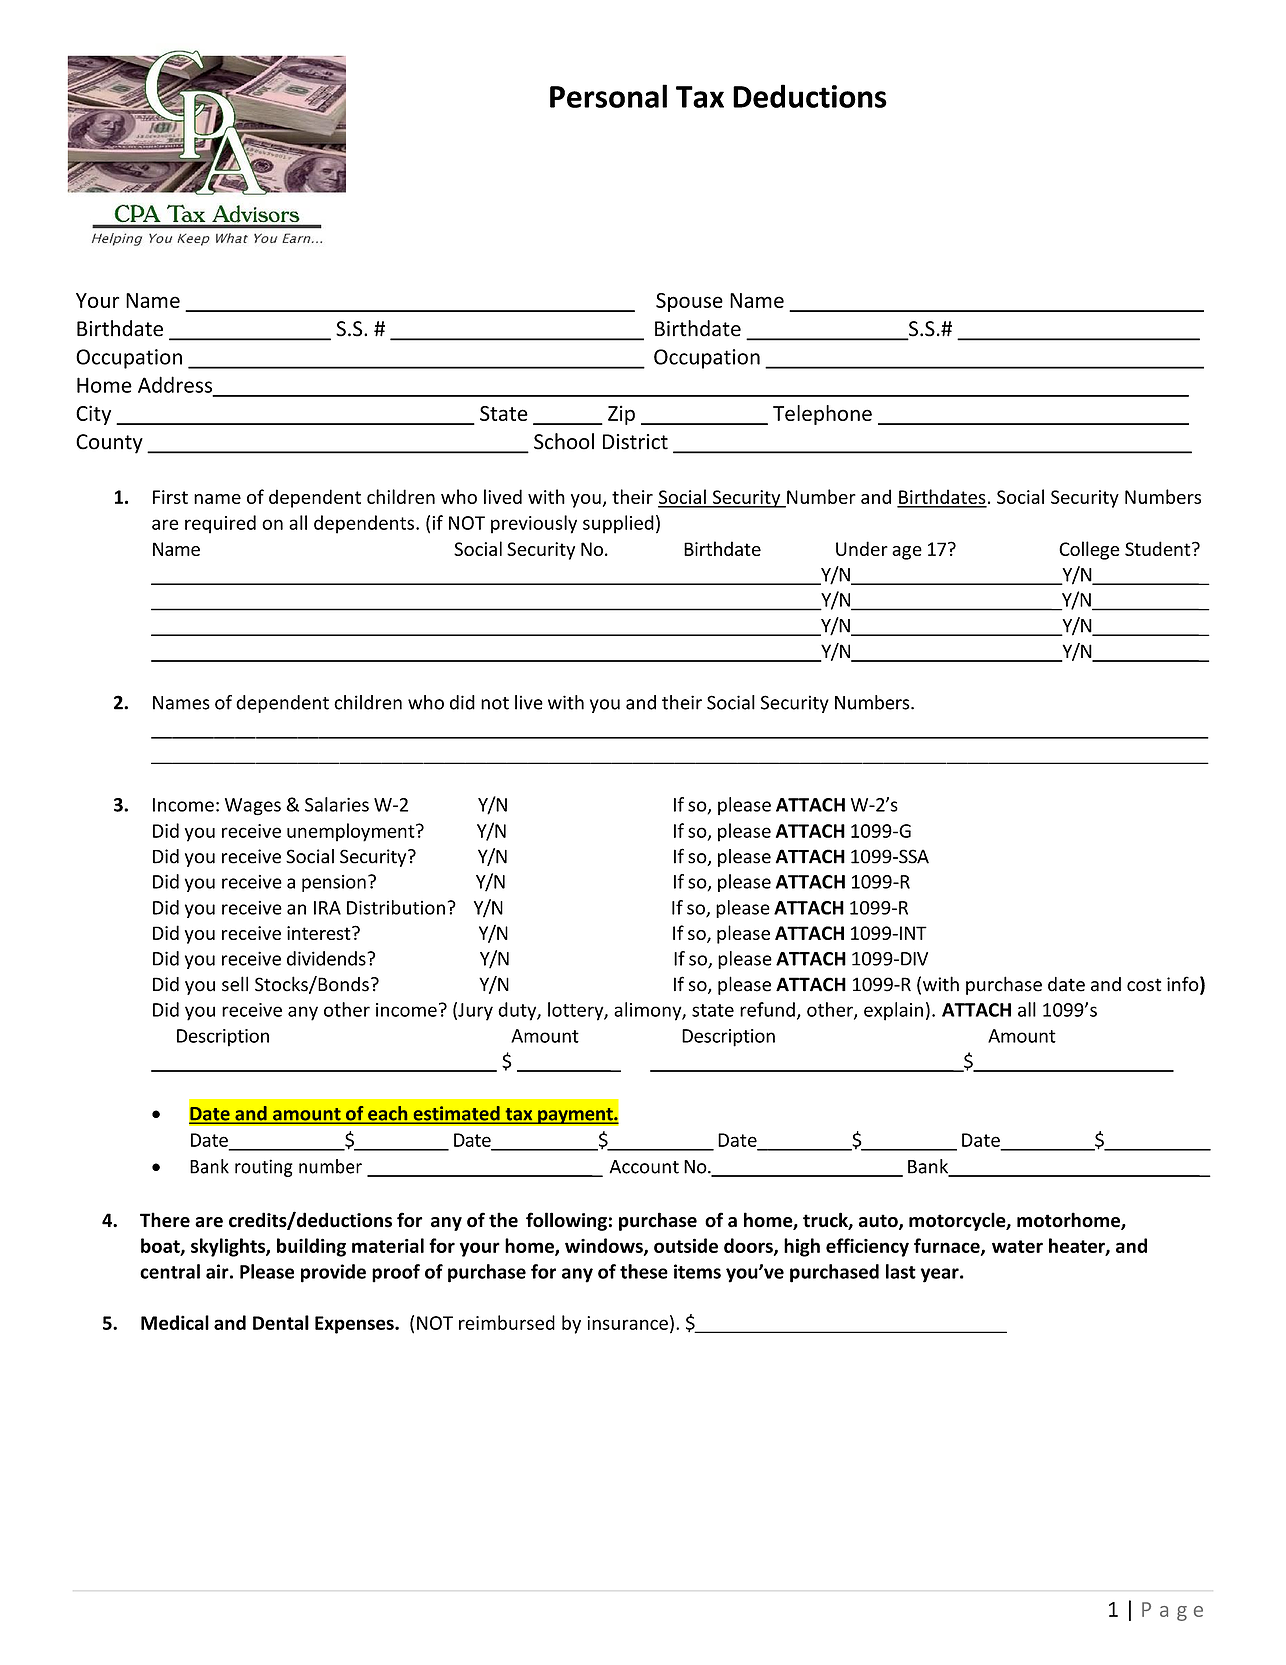 The height and width of the screenshot is (1665, 1286). Describe the element at coordinates (644, 1271) in the screenshot. I see `these` at that location.
